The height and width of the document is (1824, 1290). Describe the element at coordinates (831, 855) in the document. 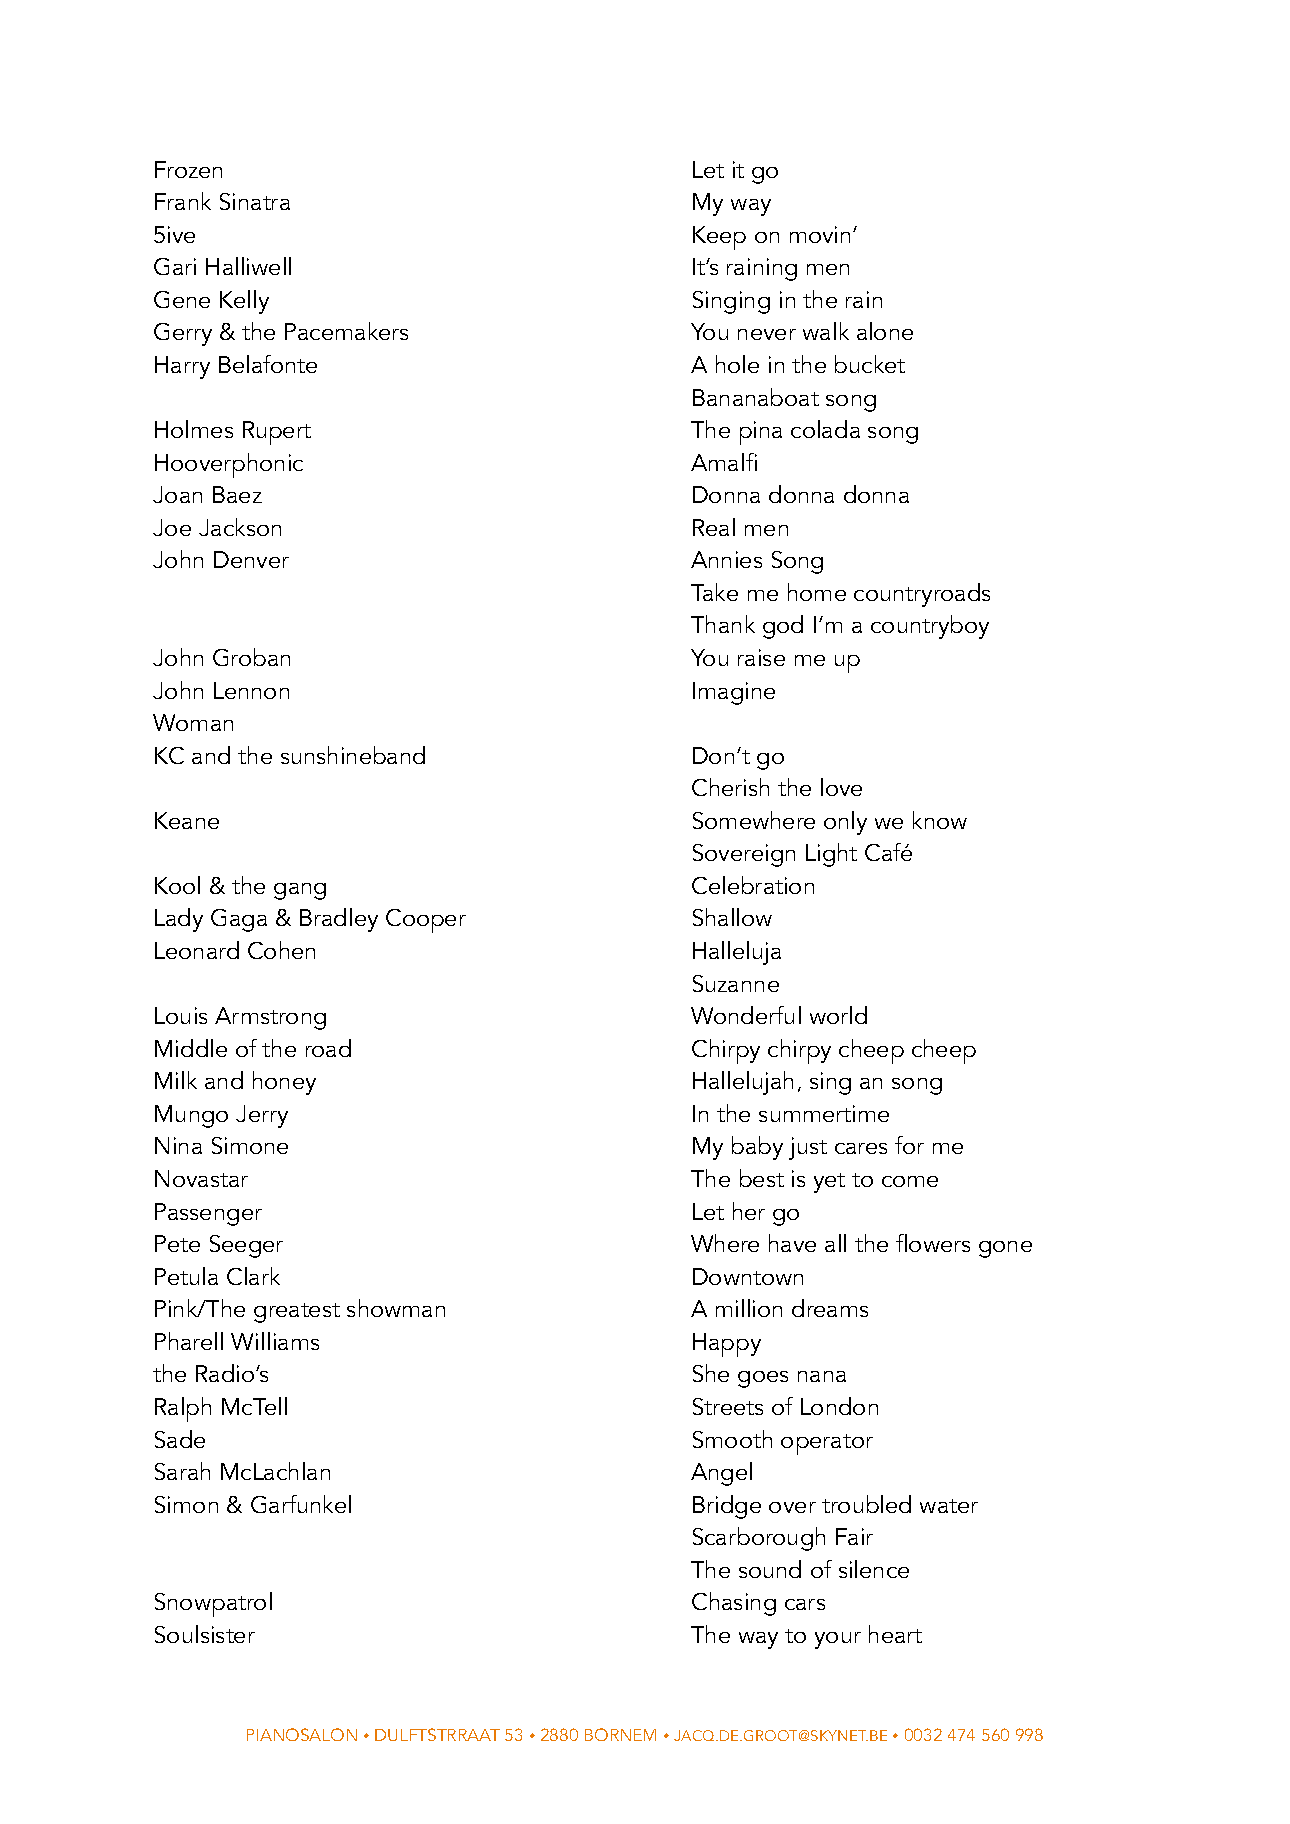

I see `Light` at that location.
